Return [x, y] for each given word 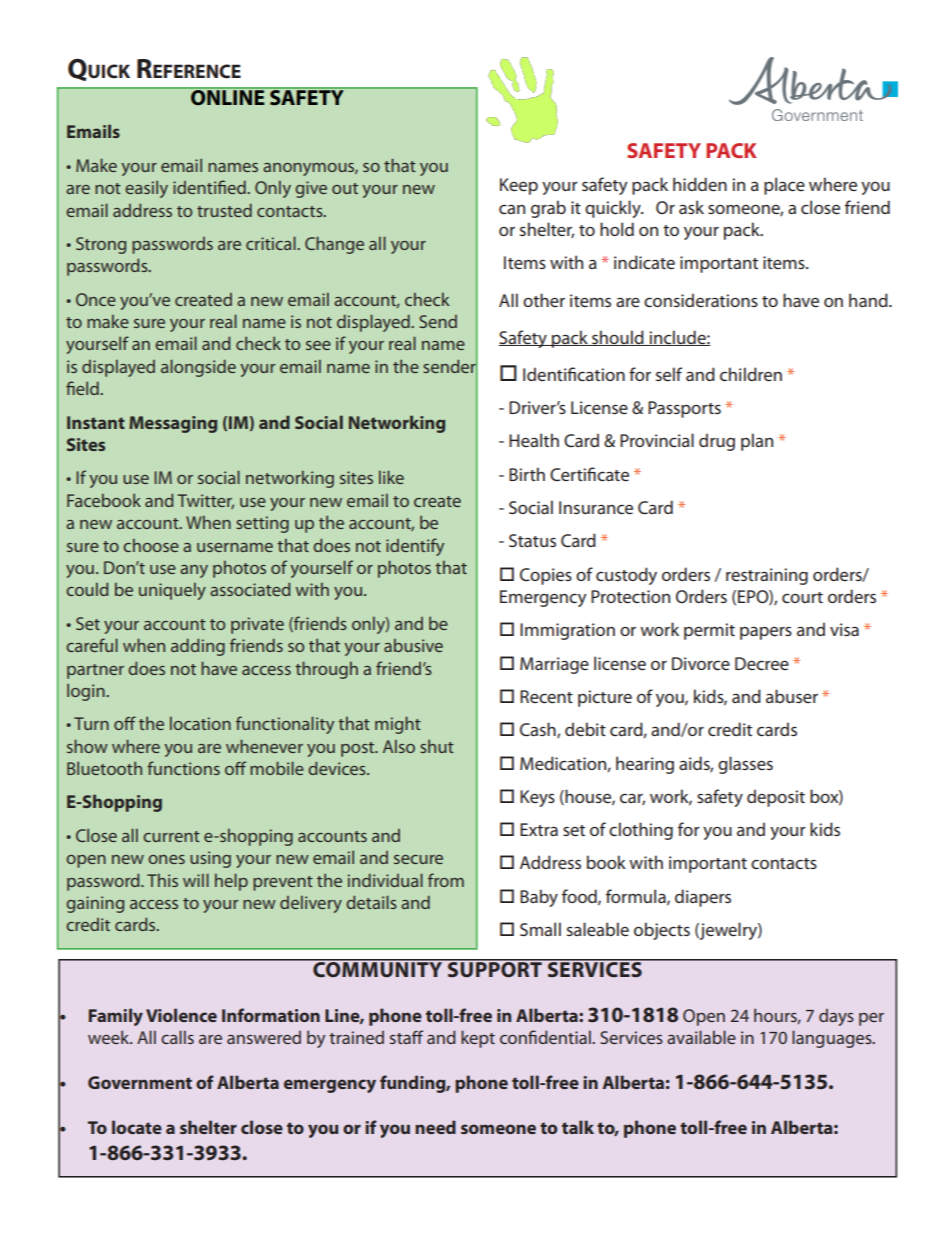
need [435, 1127]
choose [151, 545]
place [784, 186]
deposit [776, 798]
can [512, 209]
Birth [527, 474]
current [171, 836]
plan [757, 442]
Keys [537, 798]
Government [140, 1082]
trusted [224, 210]
